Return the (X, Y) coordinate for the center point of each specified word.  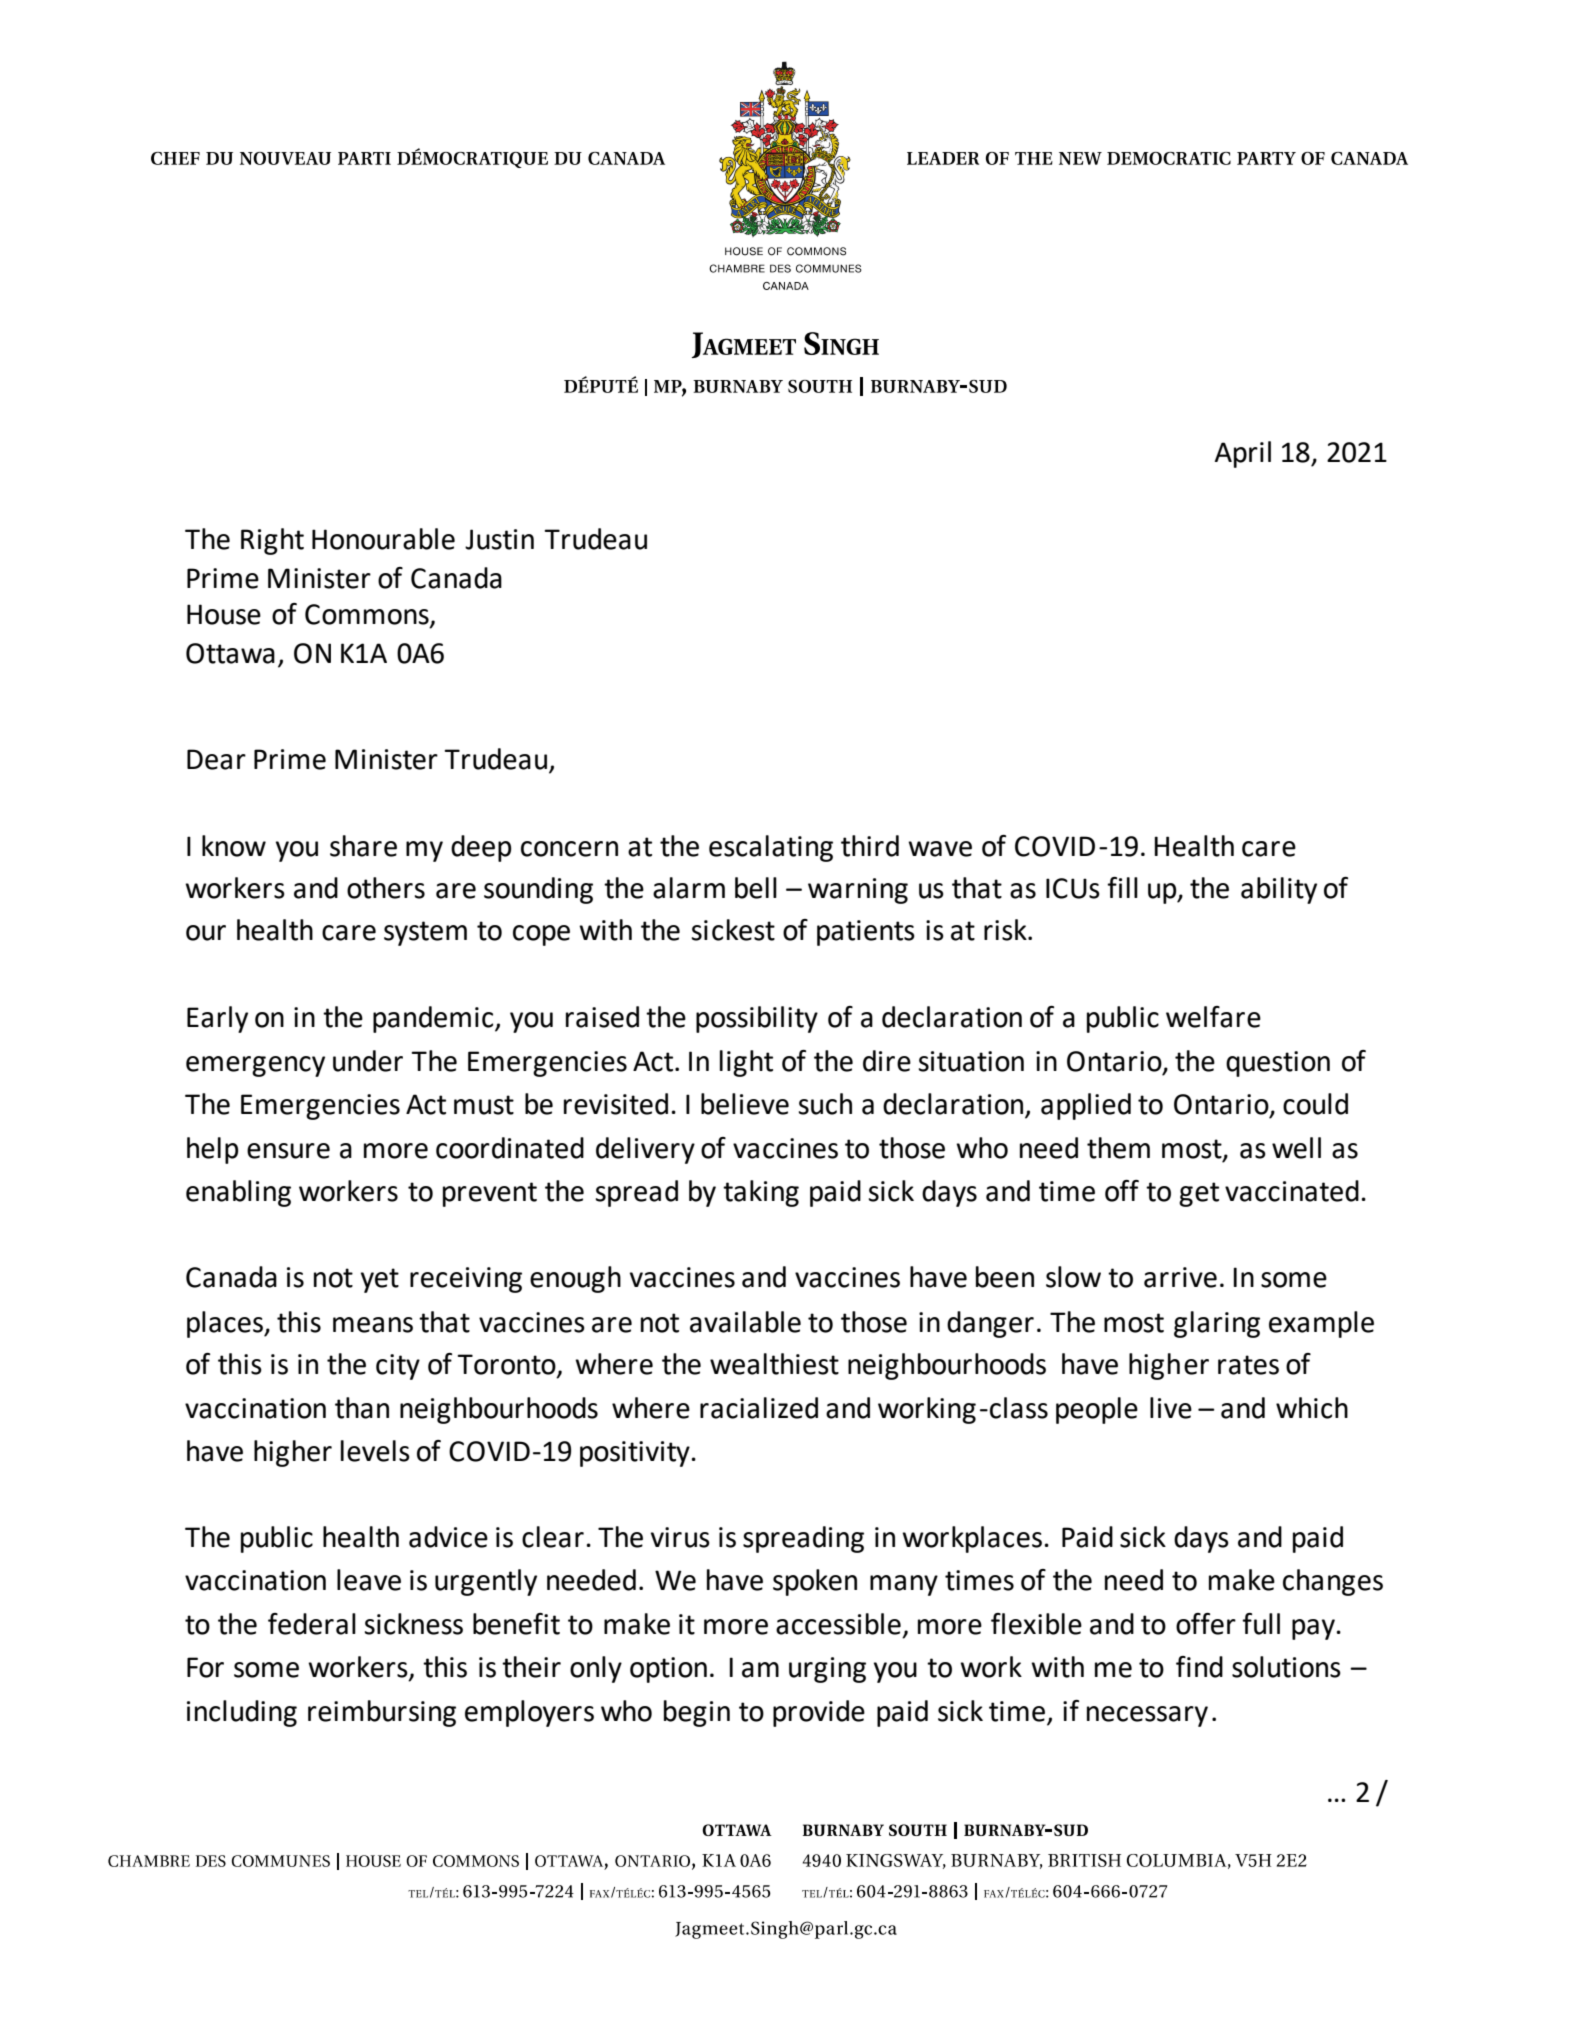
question (1278, 1064)
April (1243, 454)
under (368, 1061)
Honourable (383, 539)
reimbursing (382, 1713)
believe (745, 1104)
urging (827, 1670)
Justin (499, 539)
